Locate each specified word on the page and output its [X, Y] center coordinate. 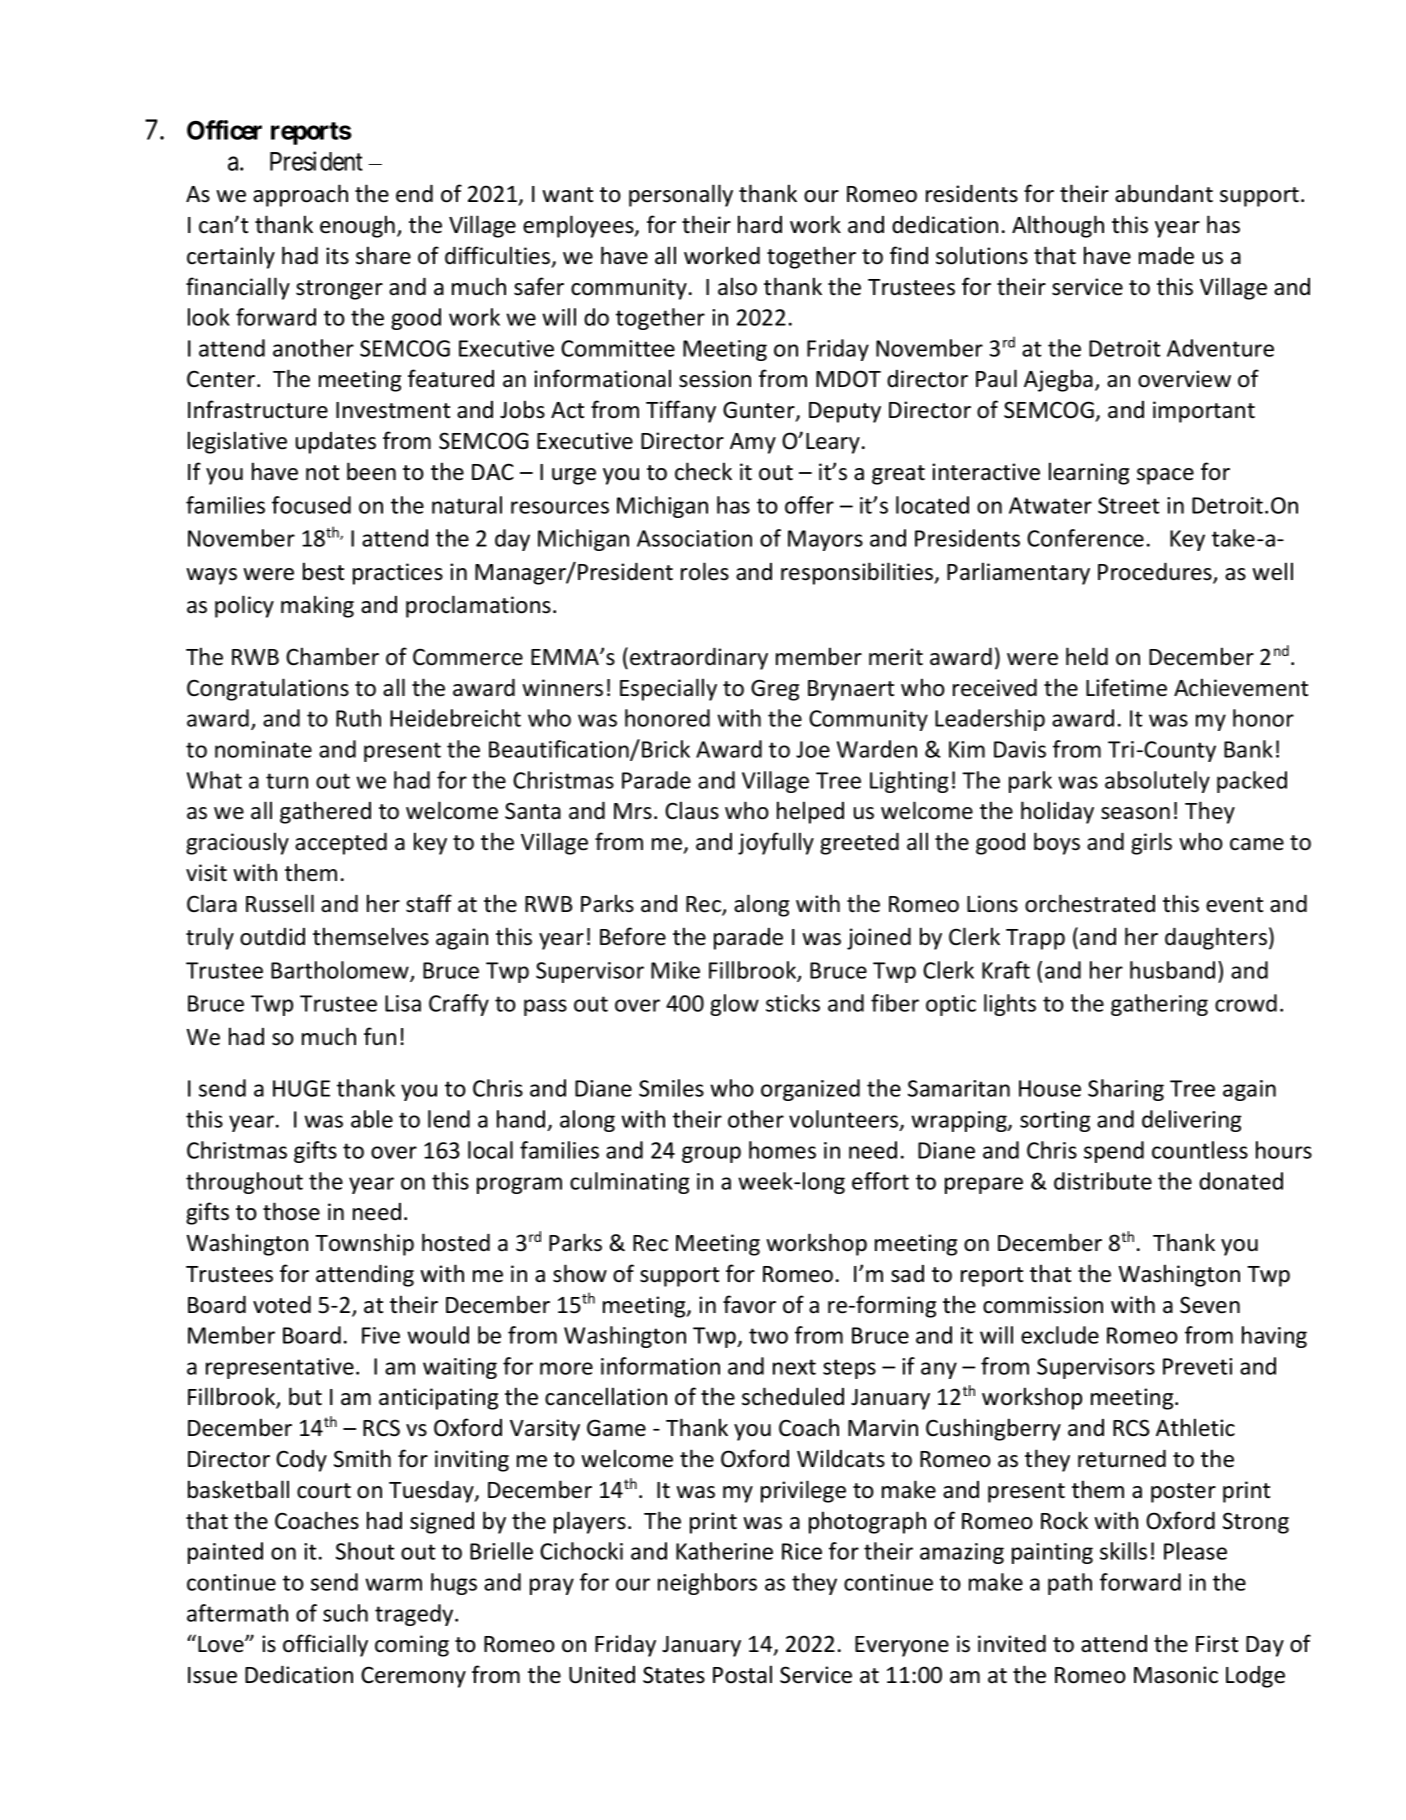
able [372, 1119]
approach [300, 195]
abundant [1164, 193]
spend [1114, 1152]
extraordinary [699, 658]
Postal [742, 1674]
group [711, 1154]
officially [325, 1645]
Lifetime [1126, 687]
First [1217, 1644]
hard [760, 224]
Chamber [332, 656]
